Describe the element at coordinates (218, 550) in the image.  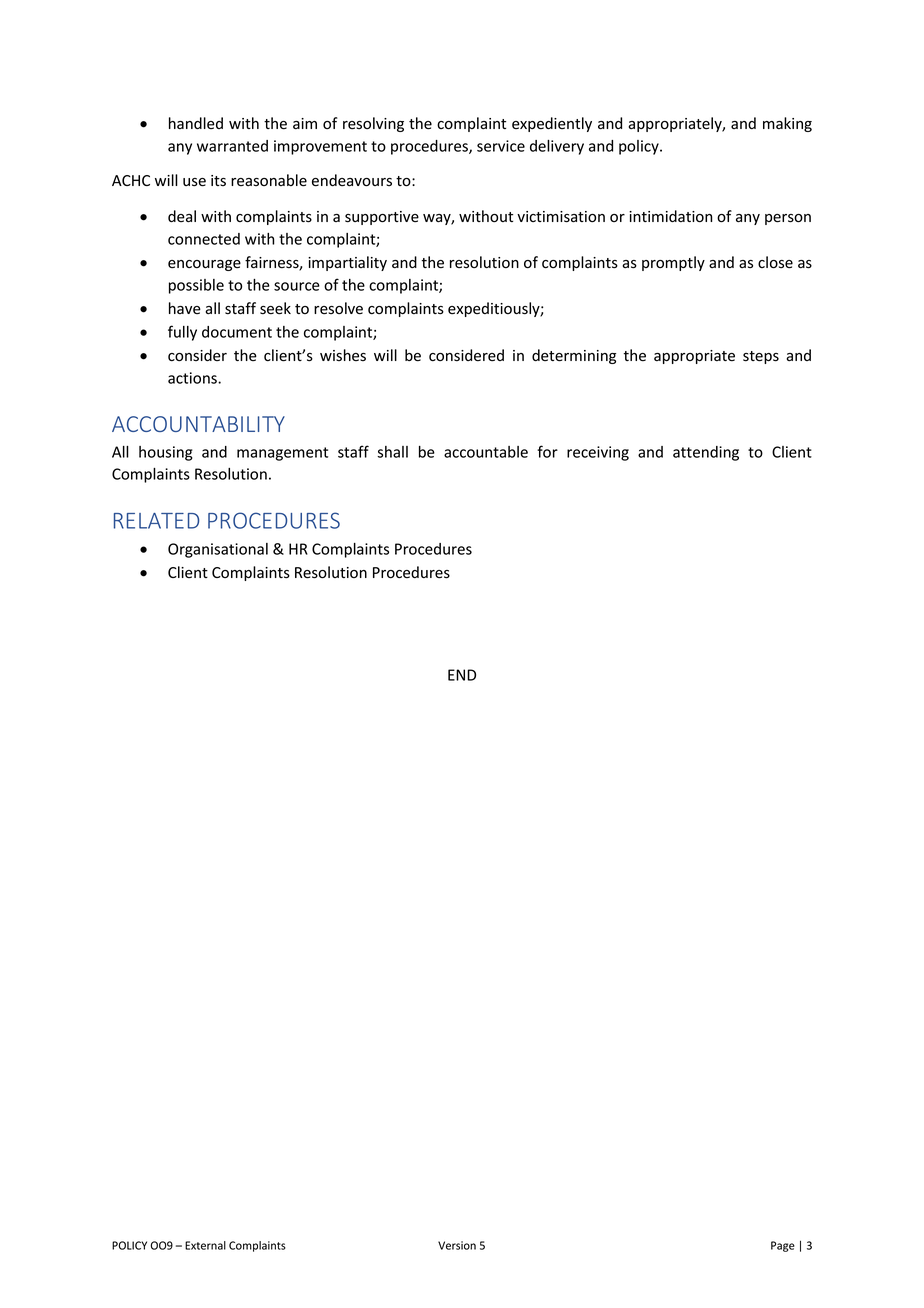
I see `Organisational` at that location.
